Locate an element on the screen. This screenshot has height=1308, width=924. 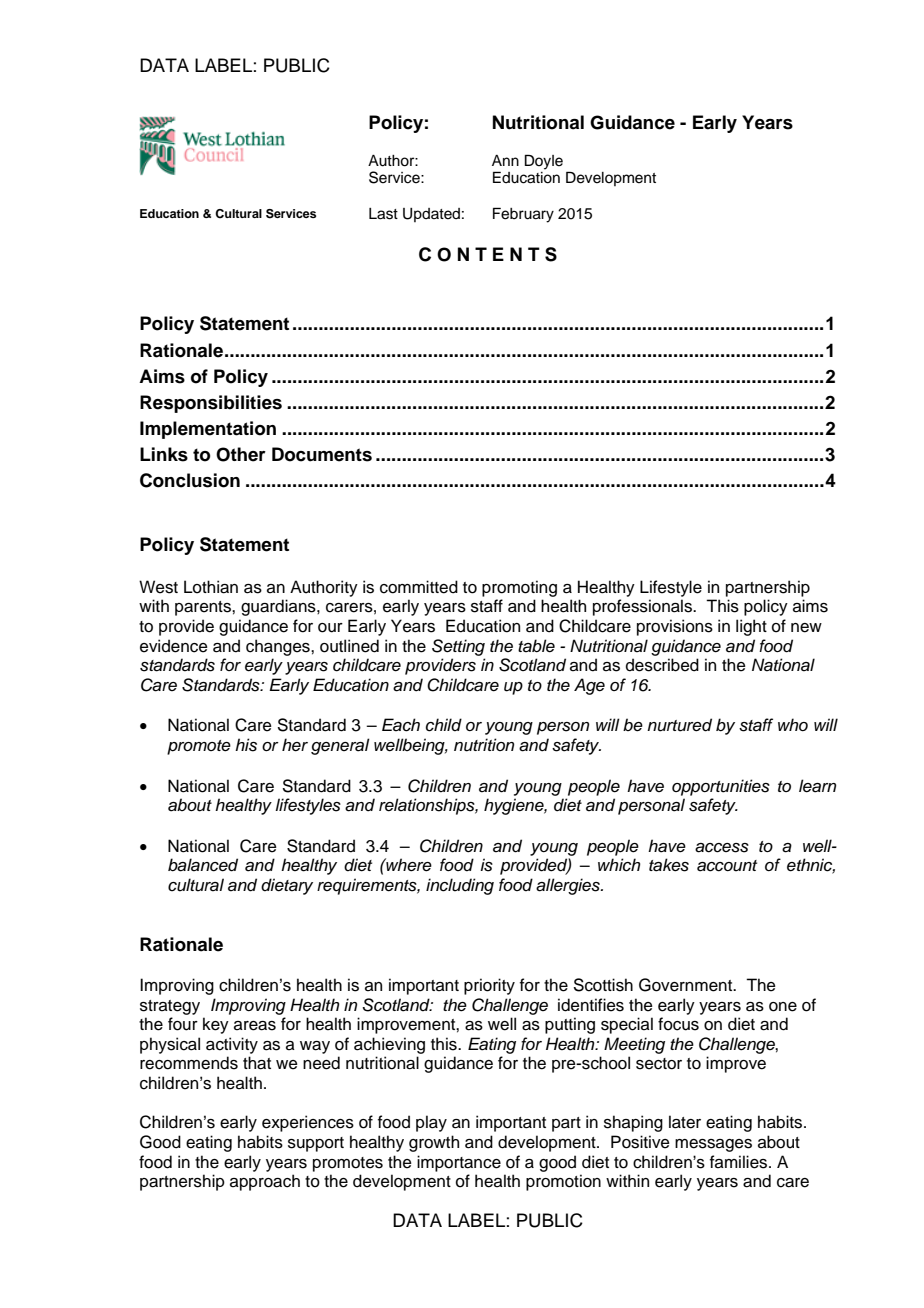
promoting is located at coordinates (519, 588).
